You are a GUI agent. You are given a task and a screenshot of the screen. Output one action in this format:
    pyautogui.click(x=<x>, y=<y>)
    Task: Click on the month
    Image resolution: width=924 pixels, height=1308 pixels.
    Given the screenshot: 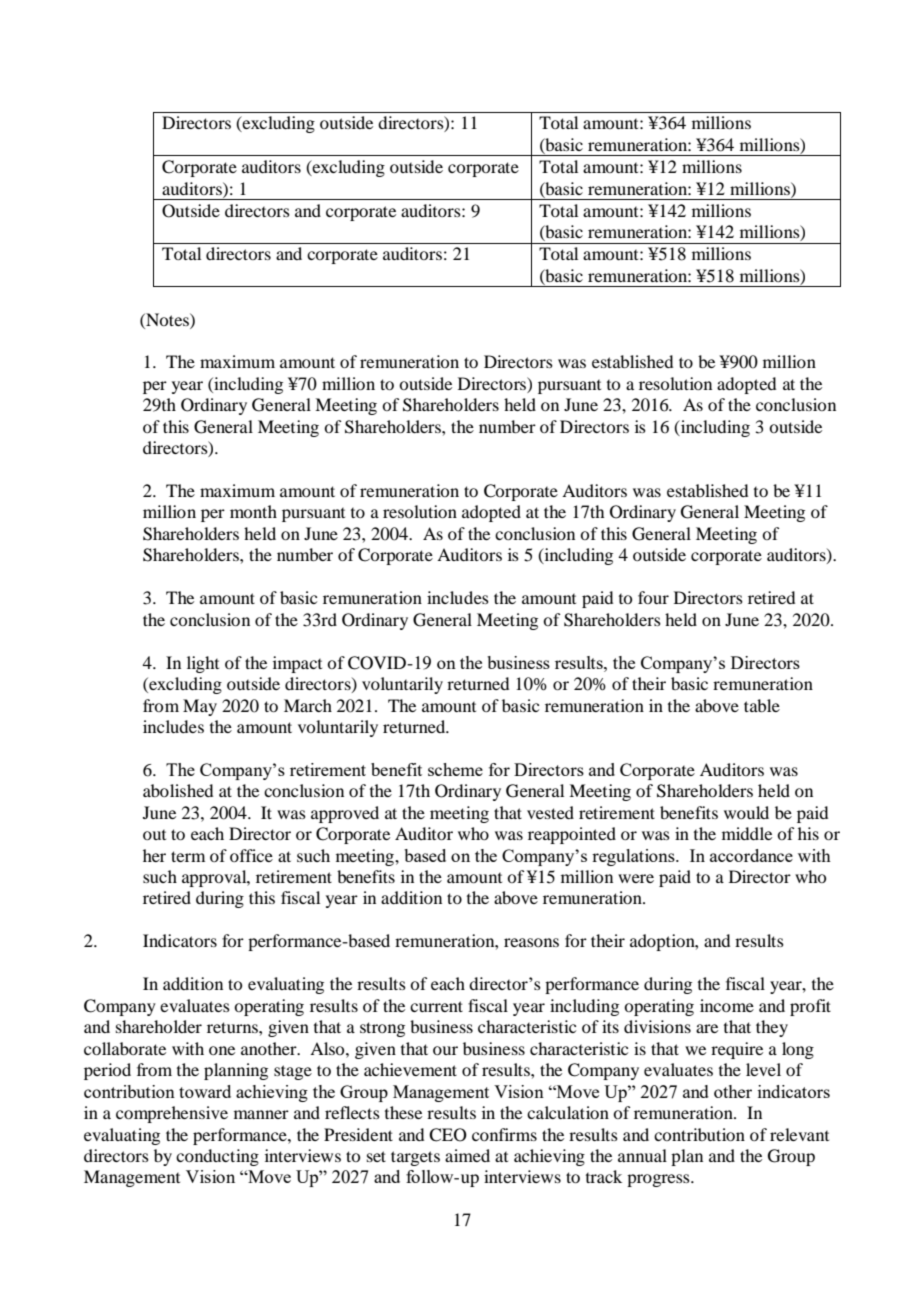 What is the action you would take?
    pyautogui.click(x=253, y=511)
